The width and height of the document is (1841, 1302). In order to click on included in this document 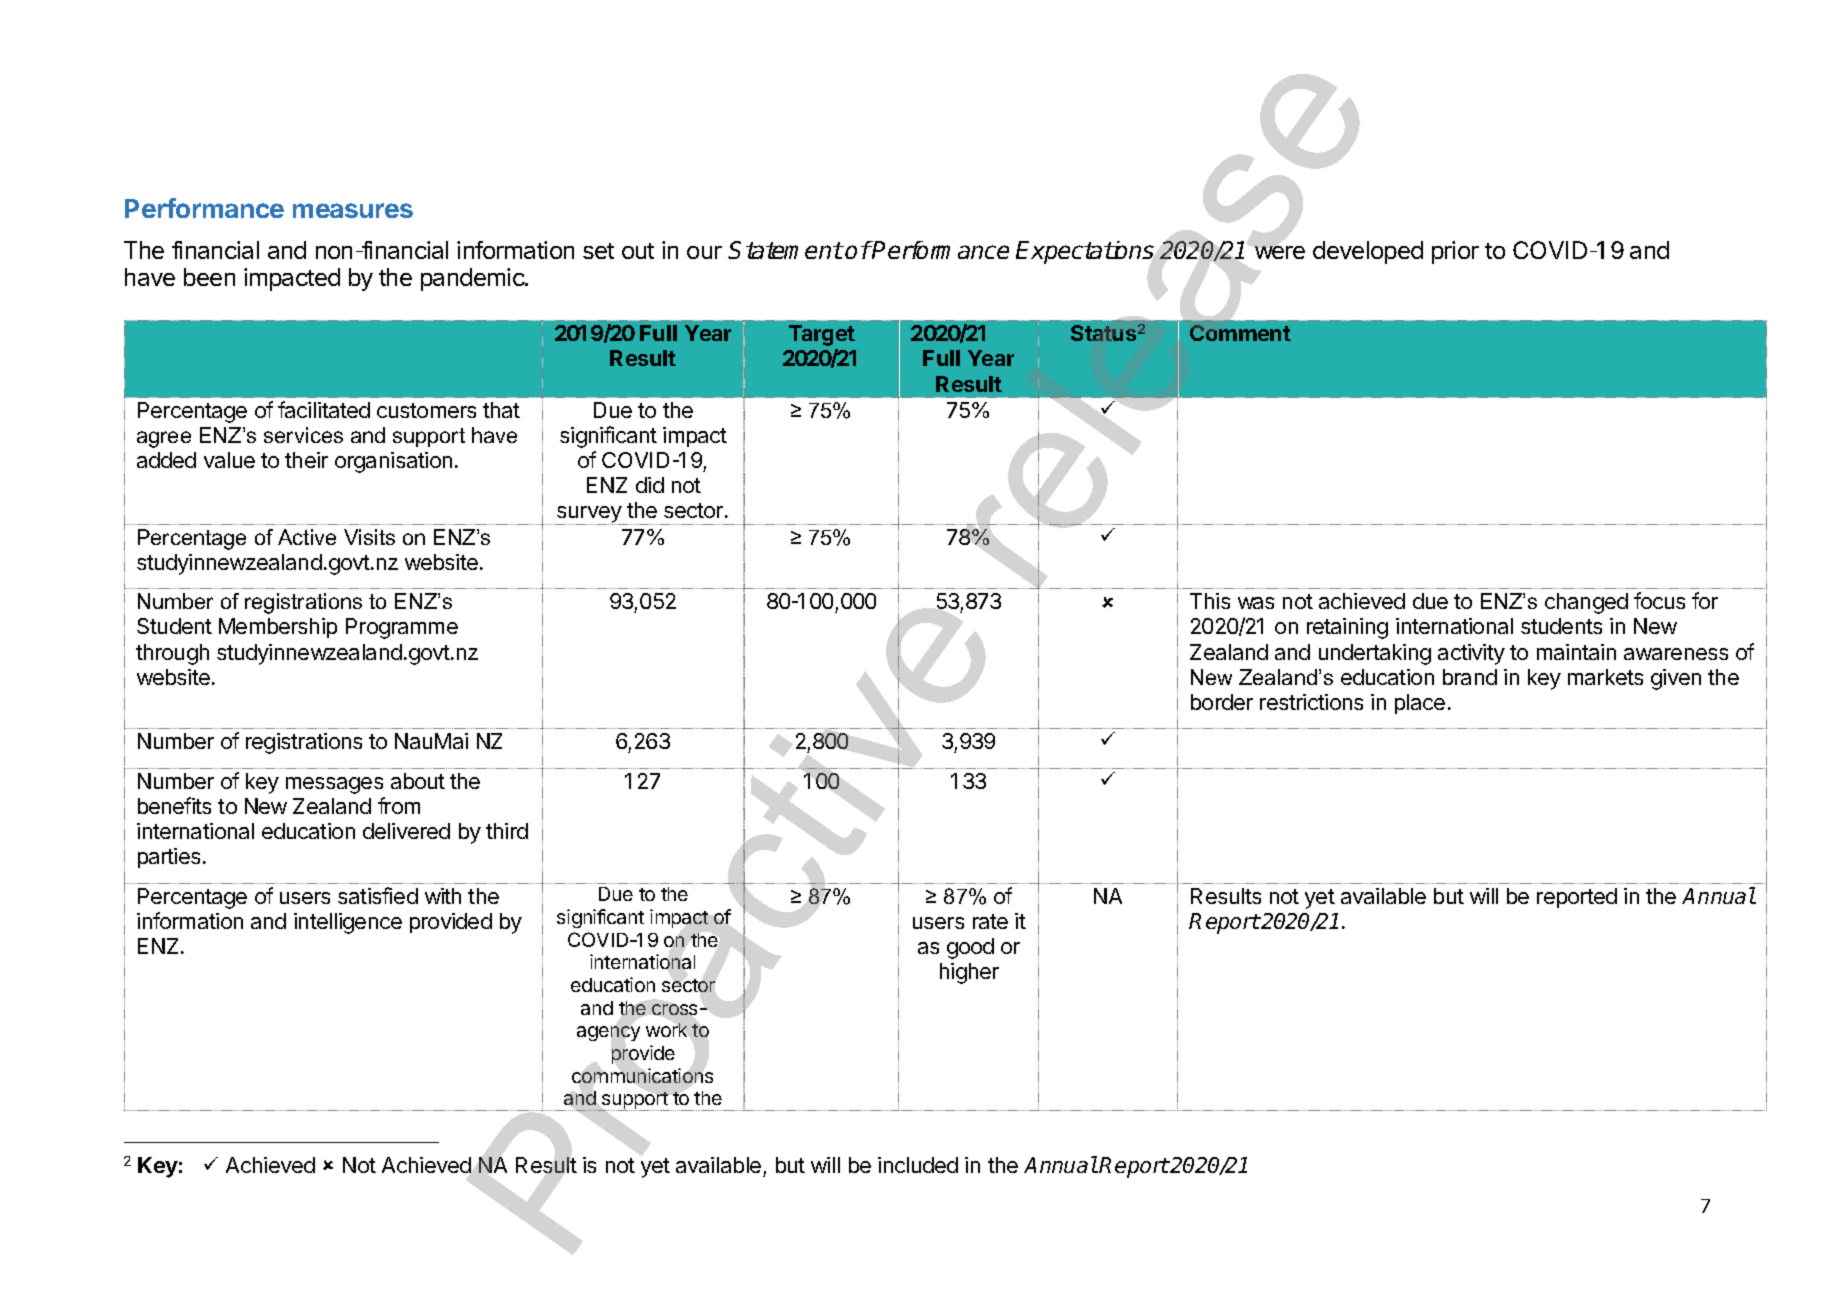, I will do `click(918, 1165)`.
